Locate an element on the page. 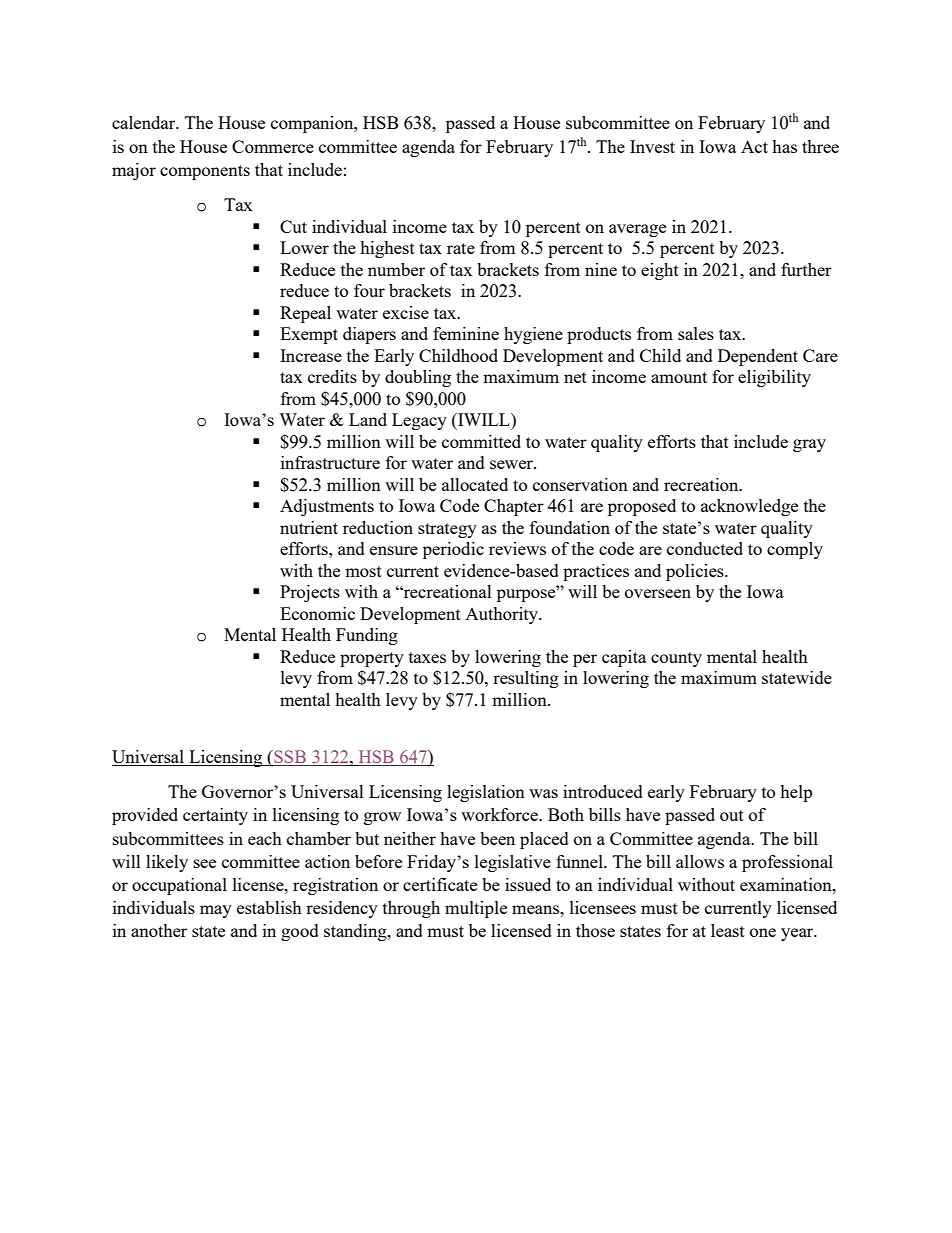  has is located at coordinates (784, 146).
